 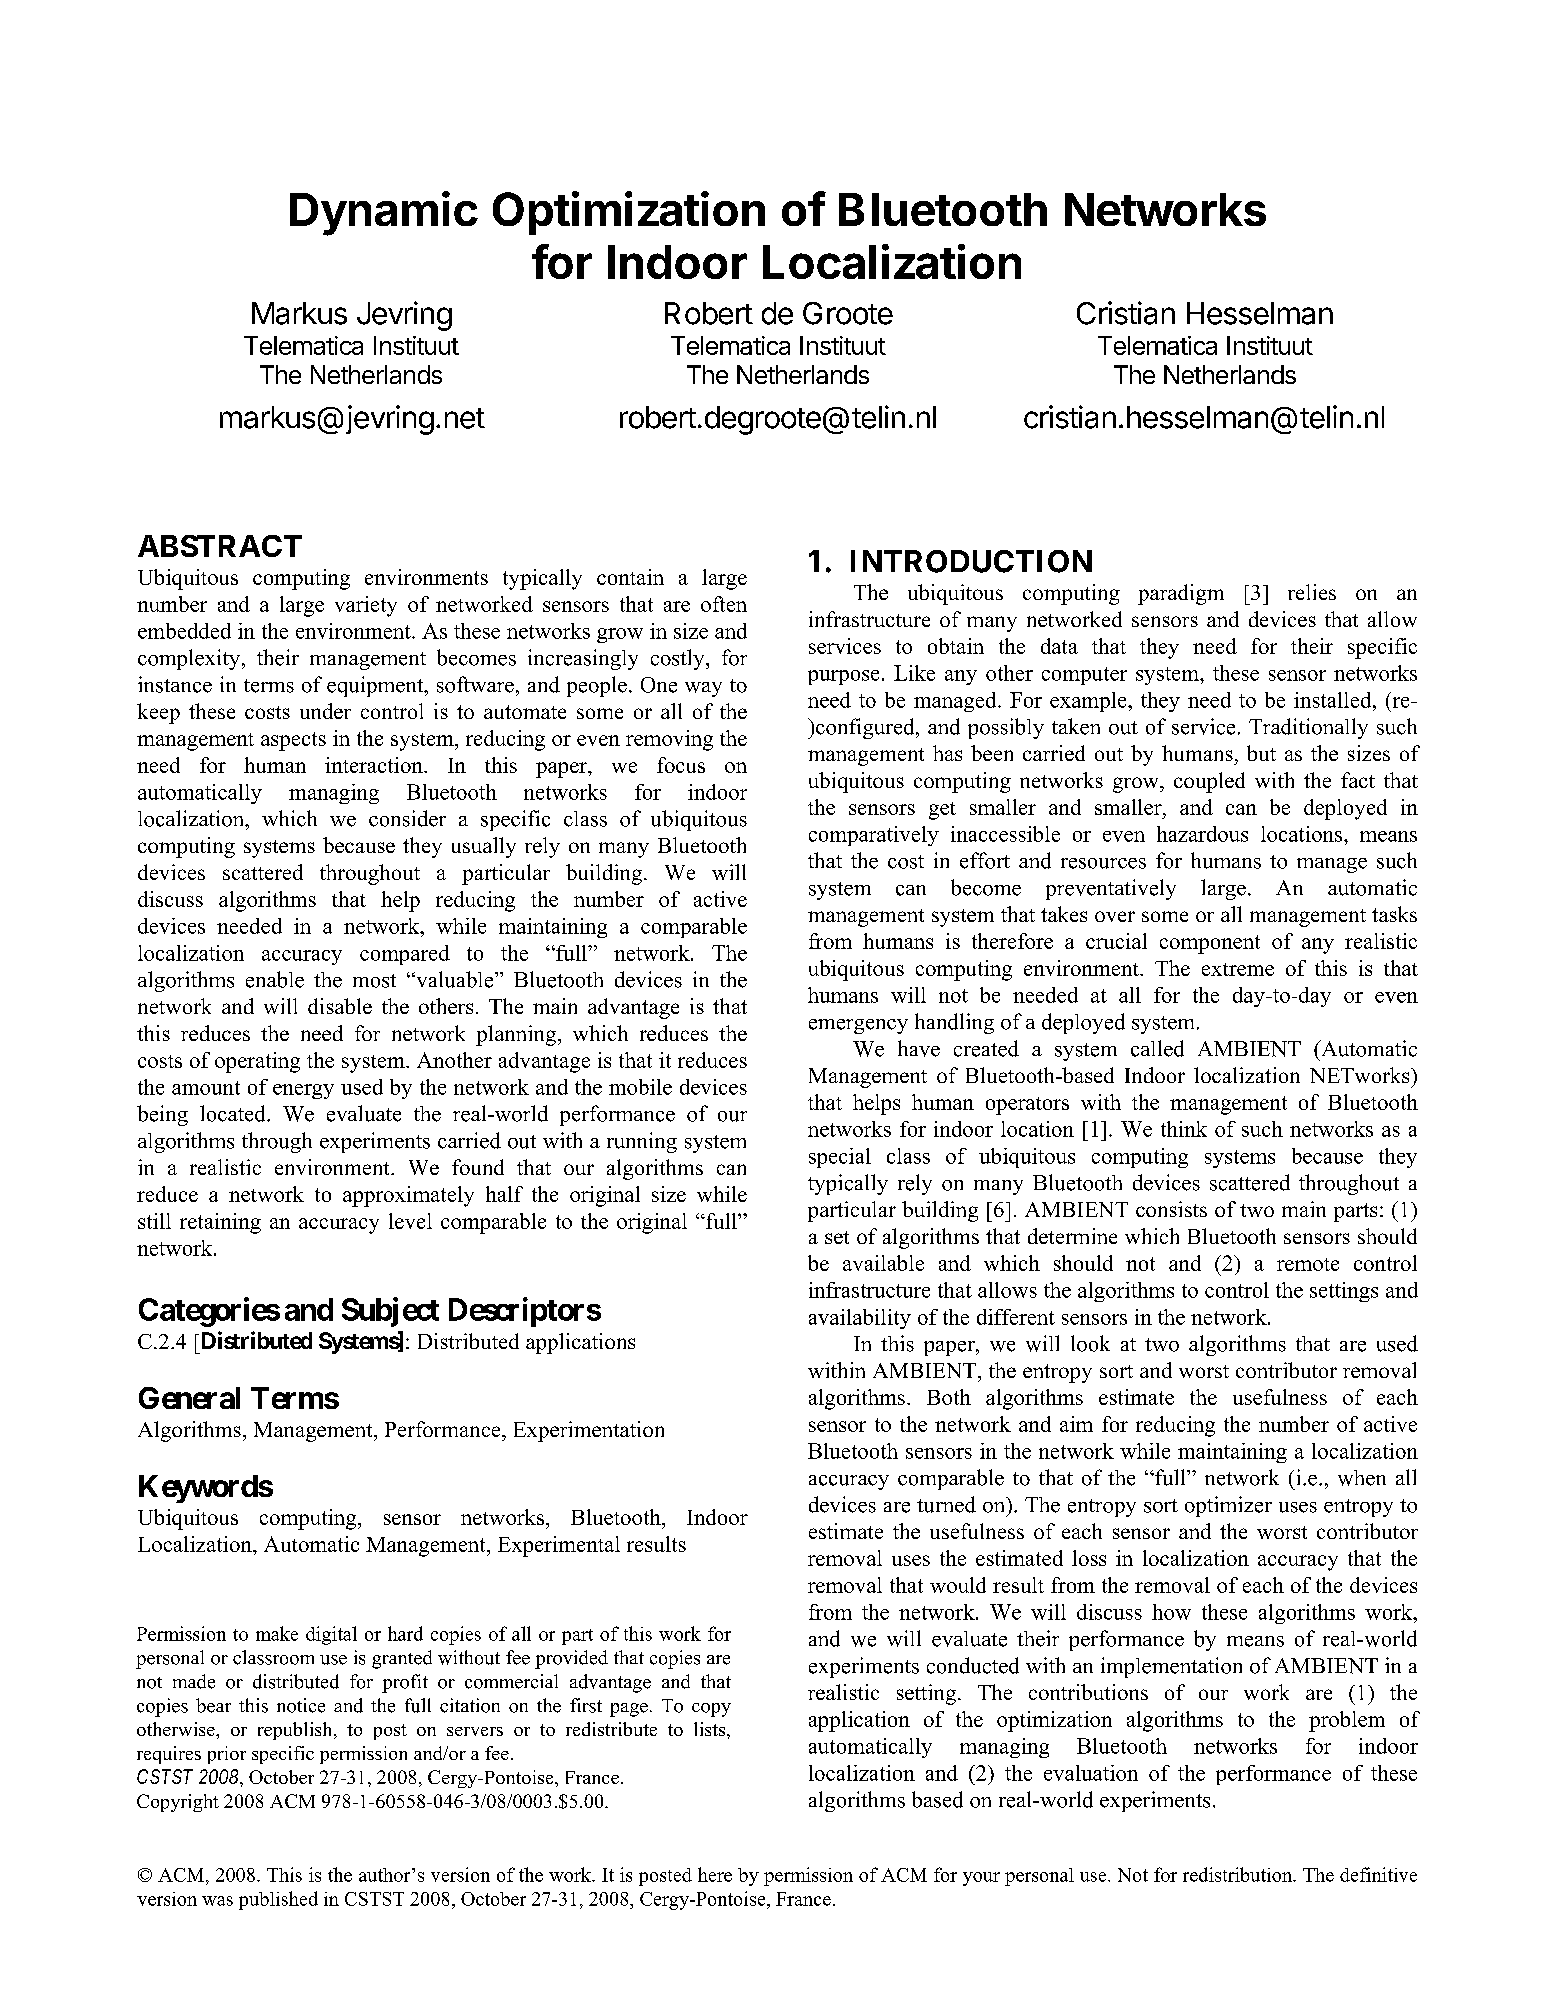 I want to click on relies, so click(x=1312, y=592).
